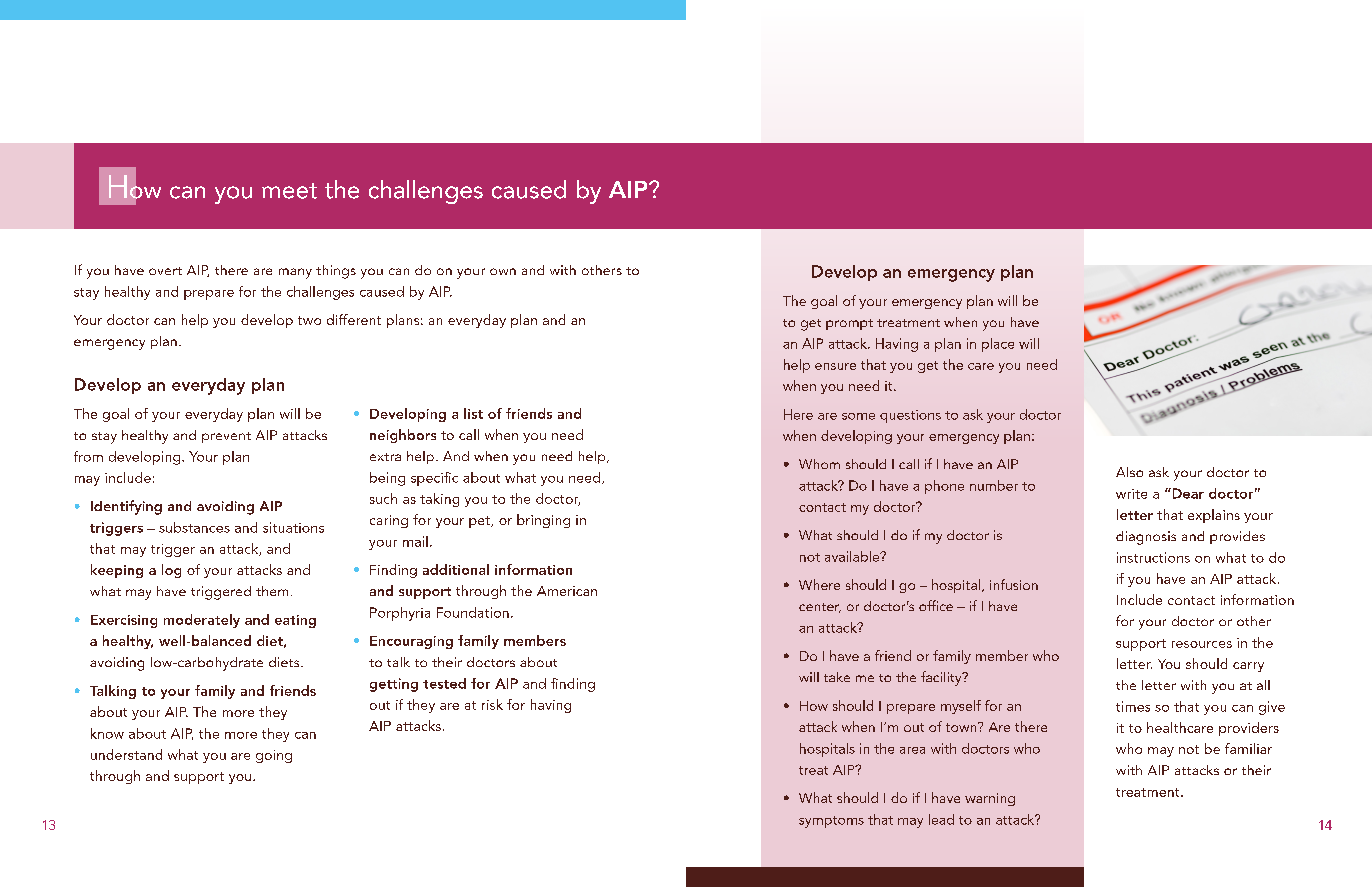 The width and height of the screenshot is (1372, 887). I want to click on American, so click(567, 591).
